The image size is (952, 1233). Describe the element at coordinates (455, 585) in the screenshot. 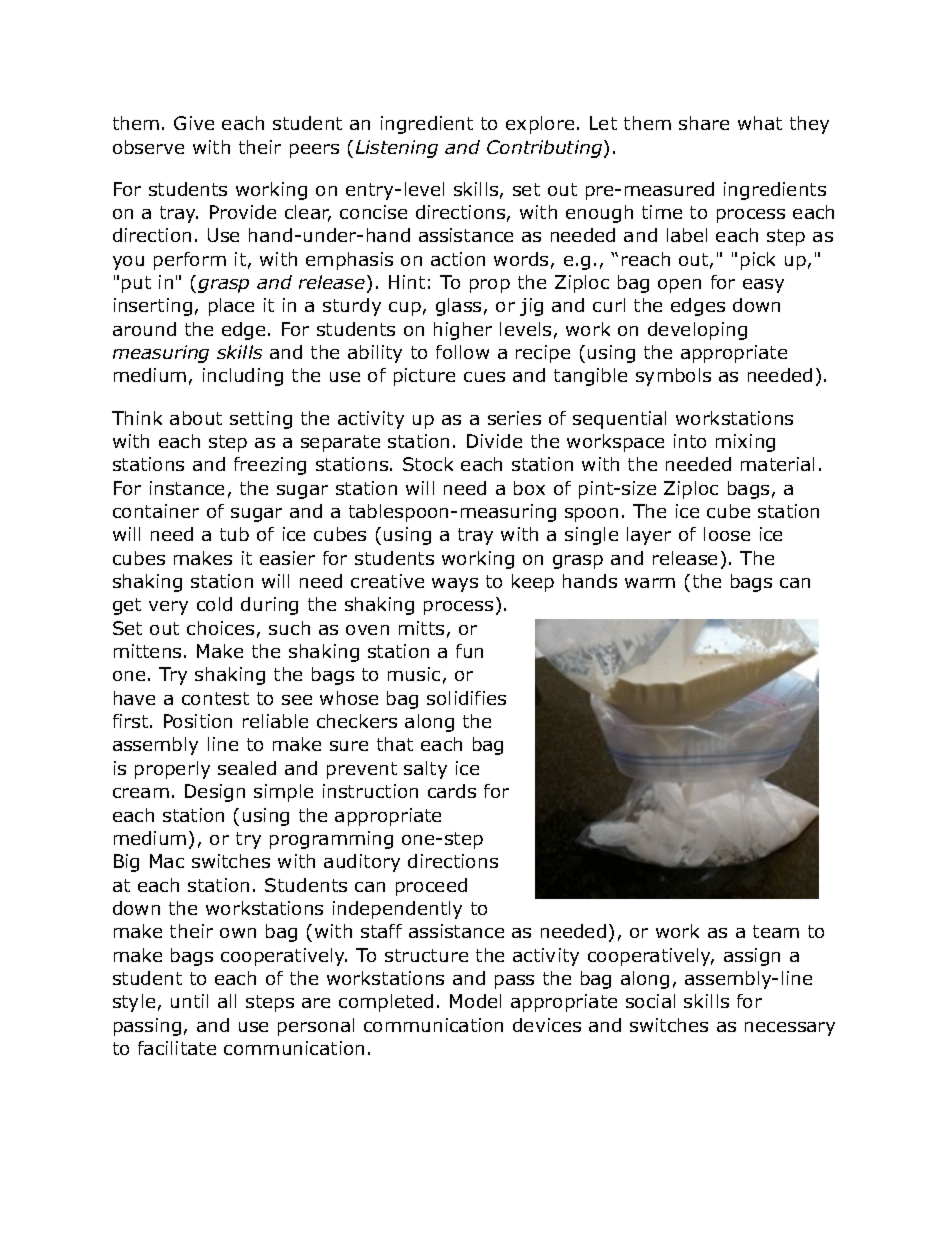

I see `ways` at that location.
